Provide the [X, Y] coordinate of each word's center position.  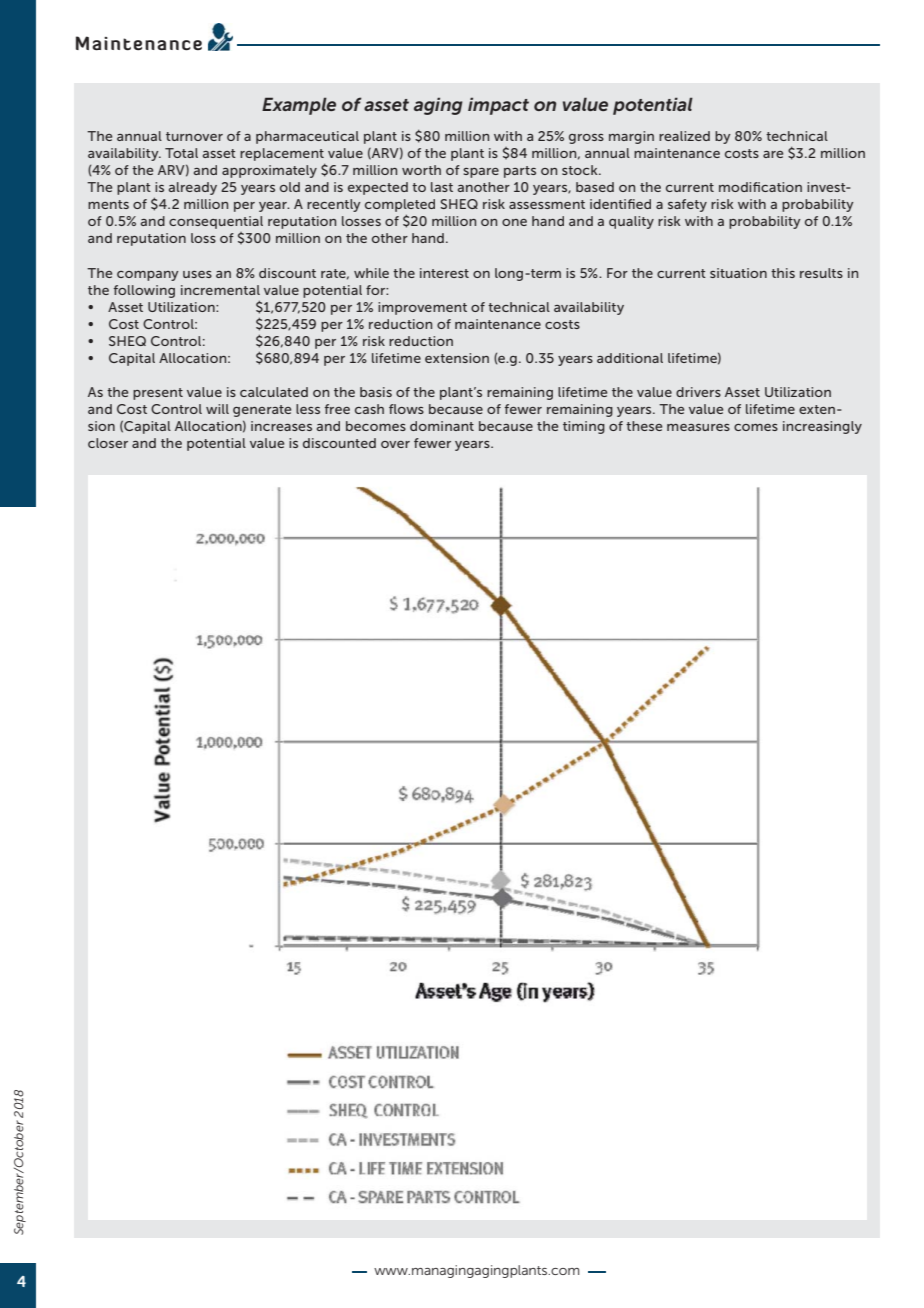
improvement [422, 308]
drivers [698, 392]
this [783, 273]
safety [687, 205]
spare [481, 173]
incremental [220, 290]
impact [498, 106]
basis [376, 392]
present [158, 394]
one [514, 222]
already [193, 188]
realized [684, 136]
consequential [216, 222]
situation [738, 273]
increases [281, 426]
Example [299, 106]
